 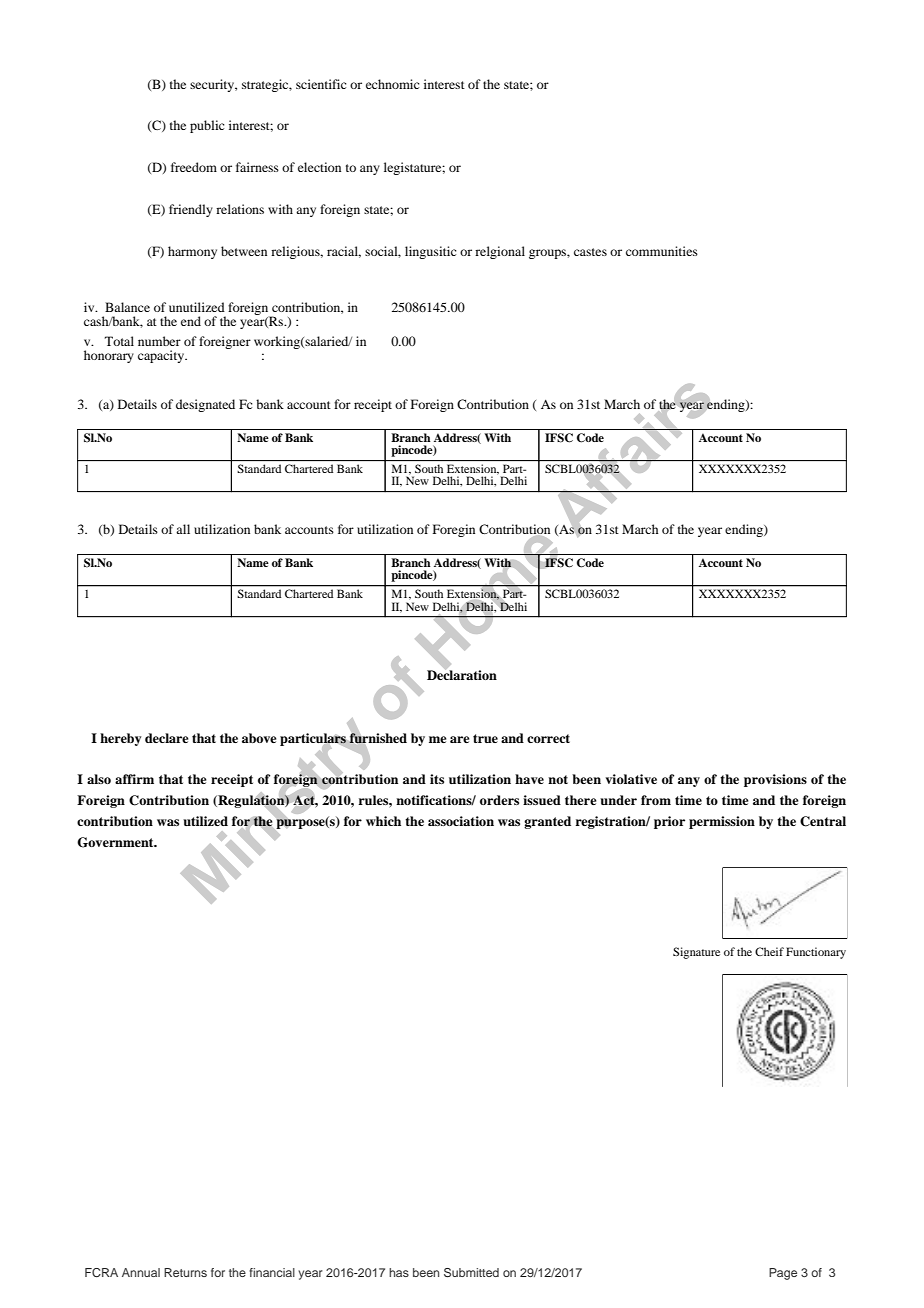 I want to click on true, so click(x=485, y=738).
